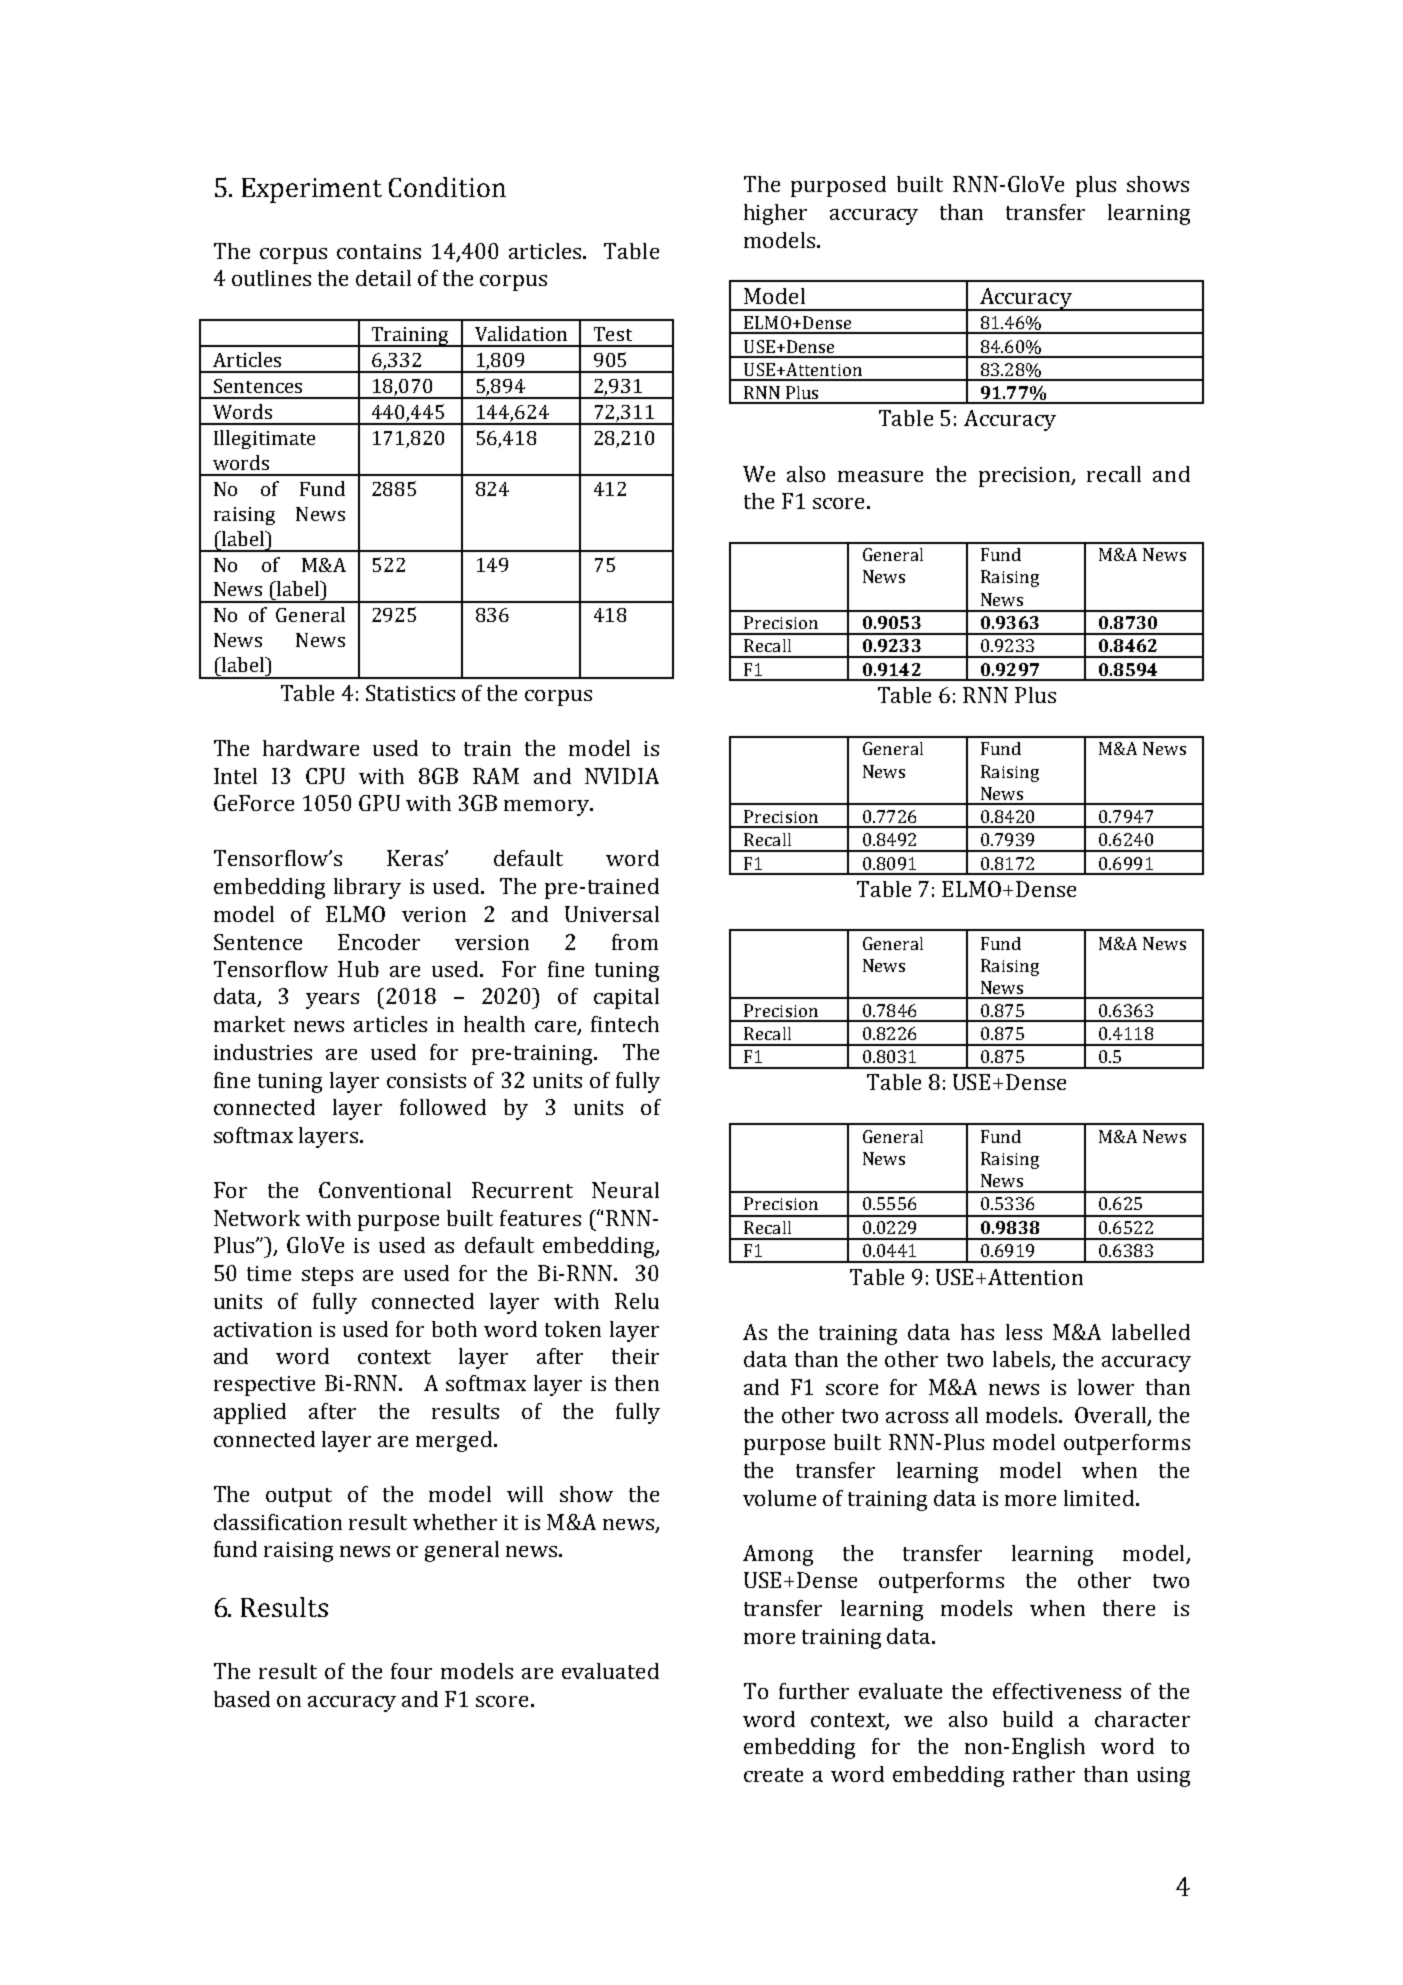 This image has width=1403, height=1985. I want to click on capital, so click(626, 998).
